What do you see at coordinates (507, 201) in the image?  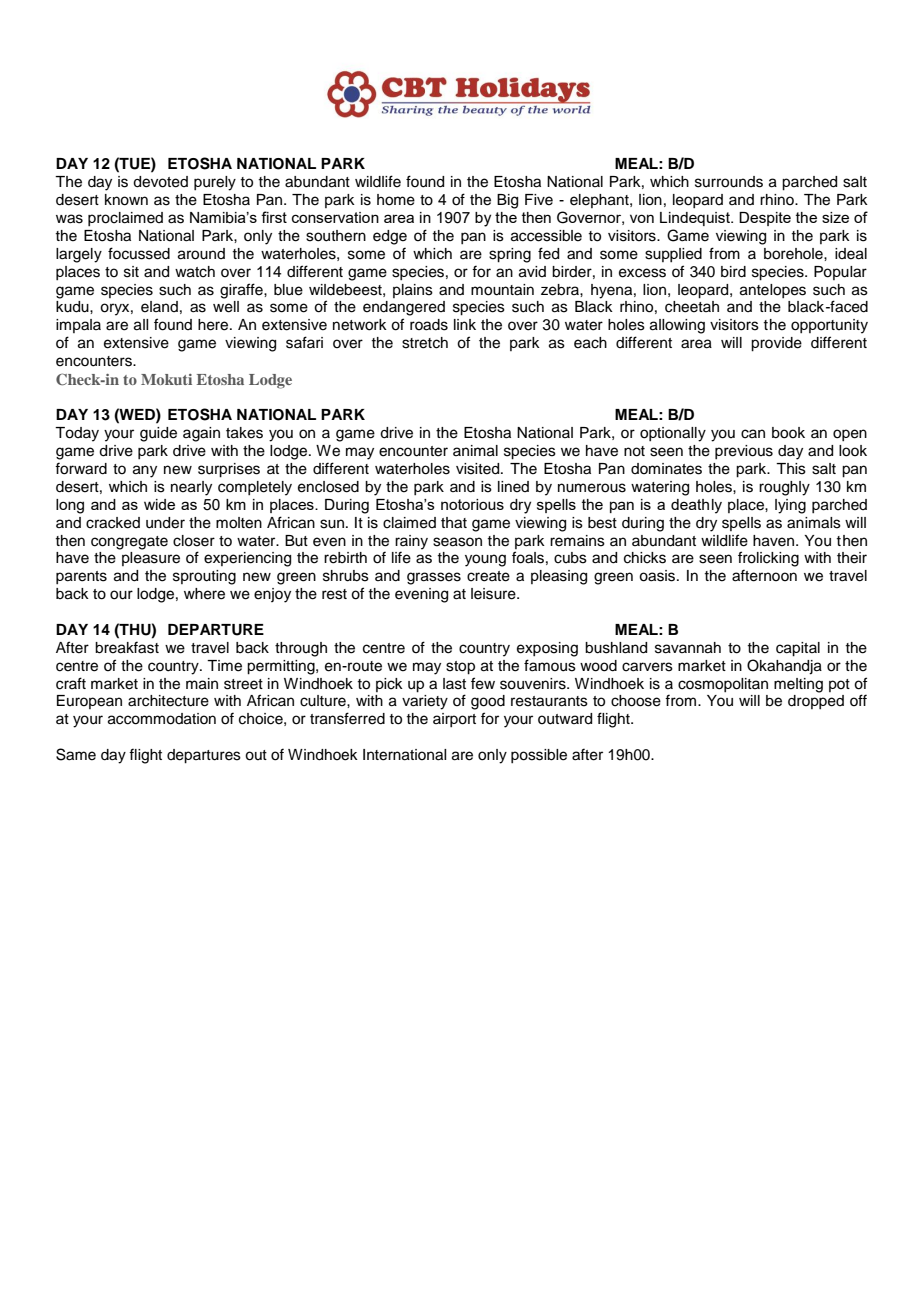 I see `Big` at bounding box center [507, 201].
